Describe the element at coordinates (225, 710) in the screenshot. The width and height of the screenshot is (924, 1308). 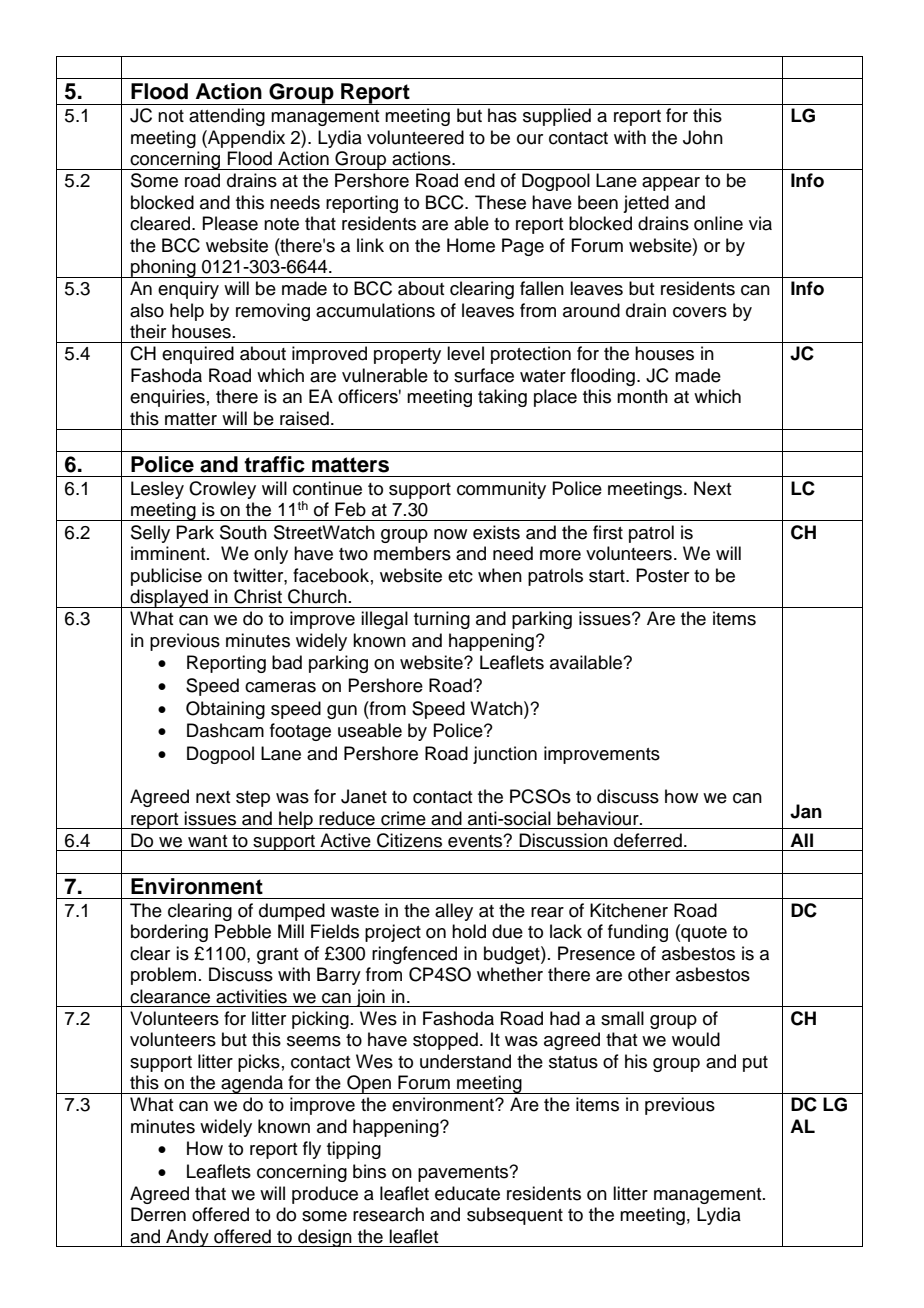
I see `Obtaining` at that location.
